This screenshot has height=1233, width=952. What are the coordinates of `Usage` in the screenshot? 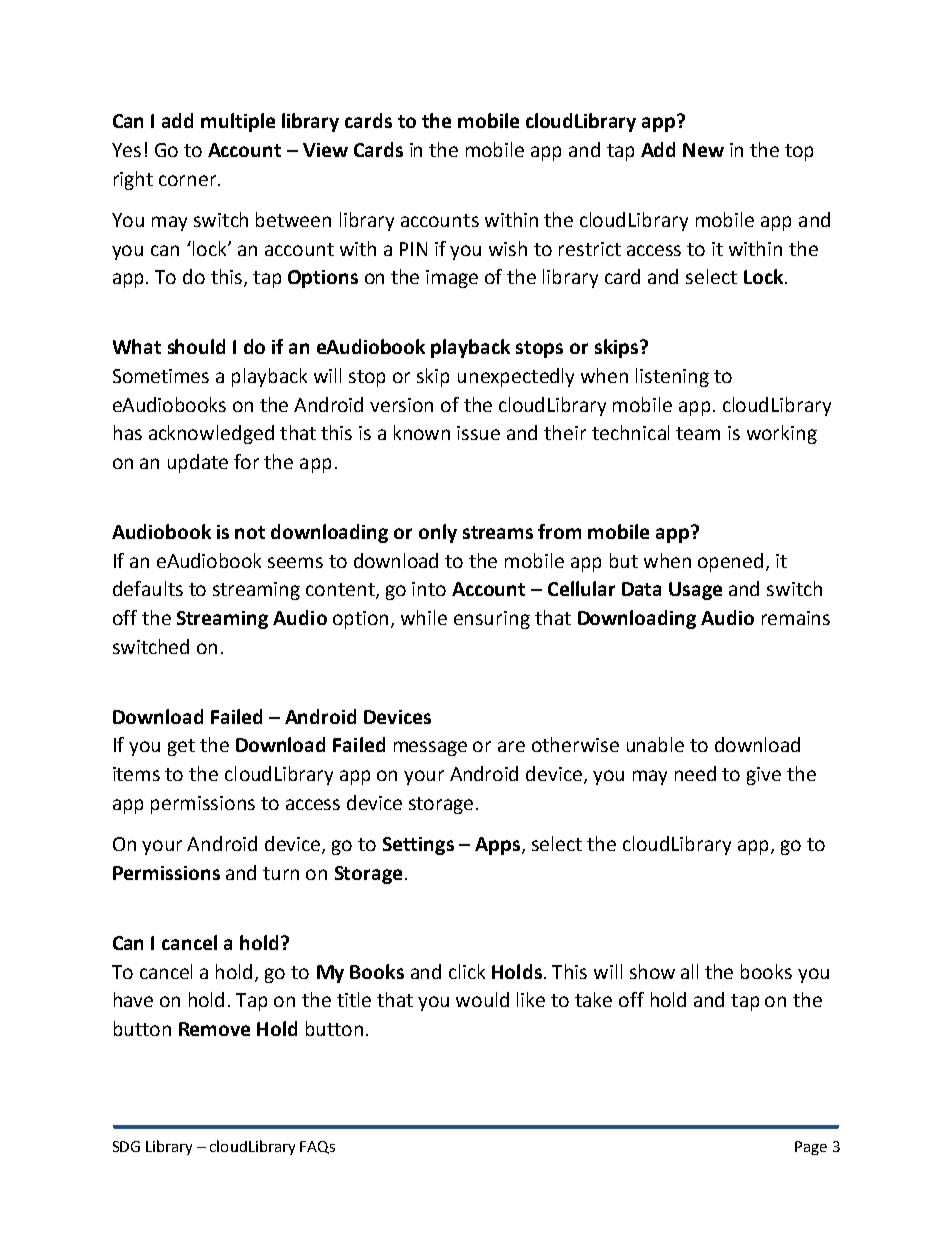 It's located at (695, 591).
